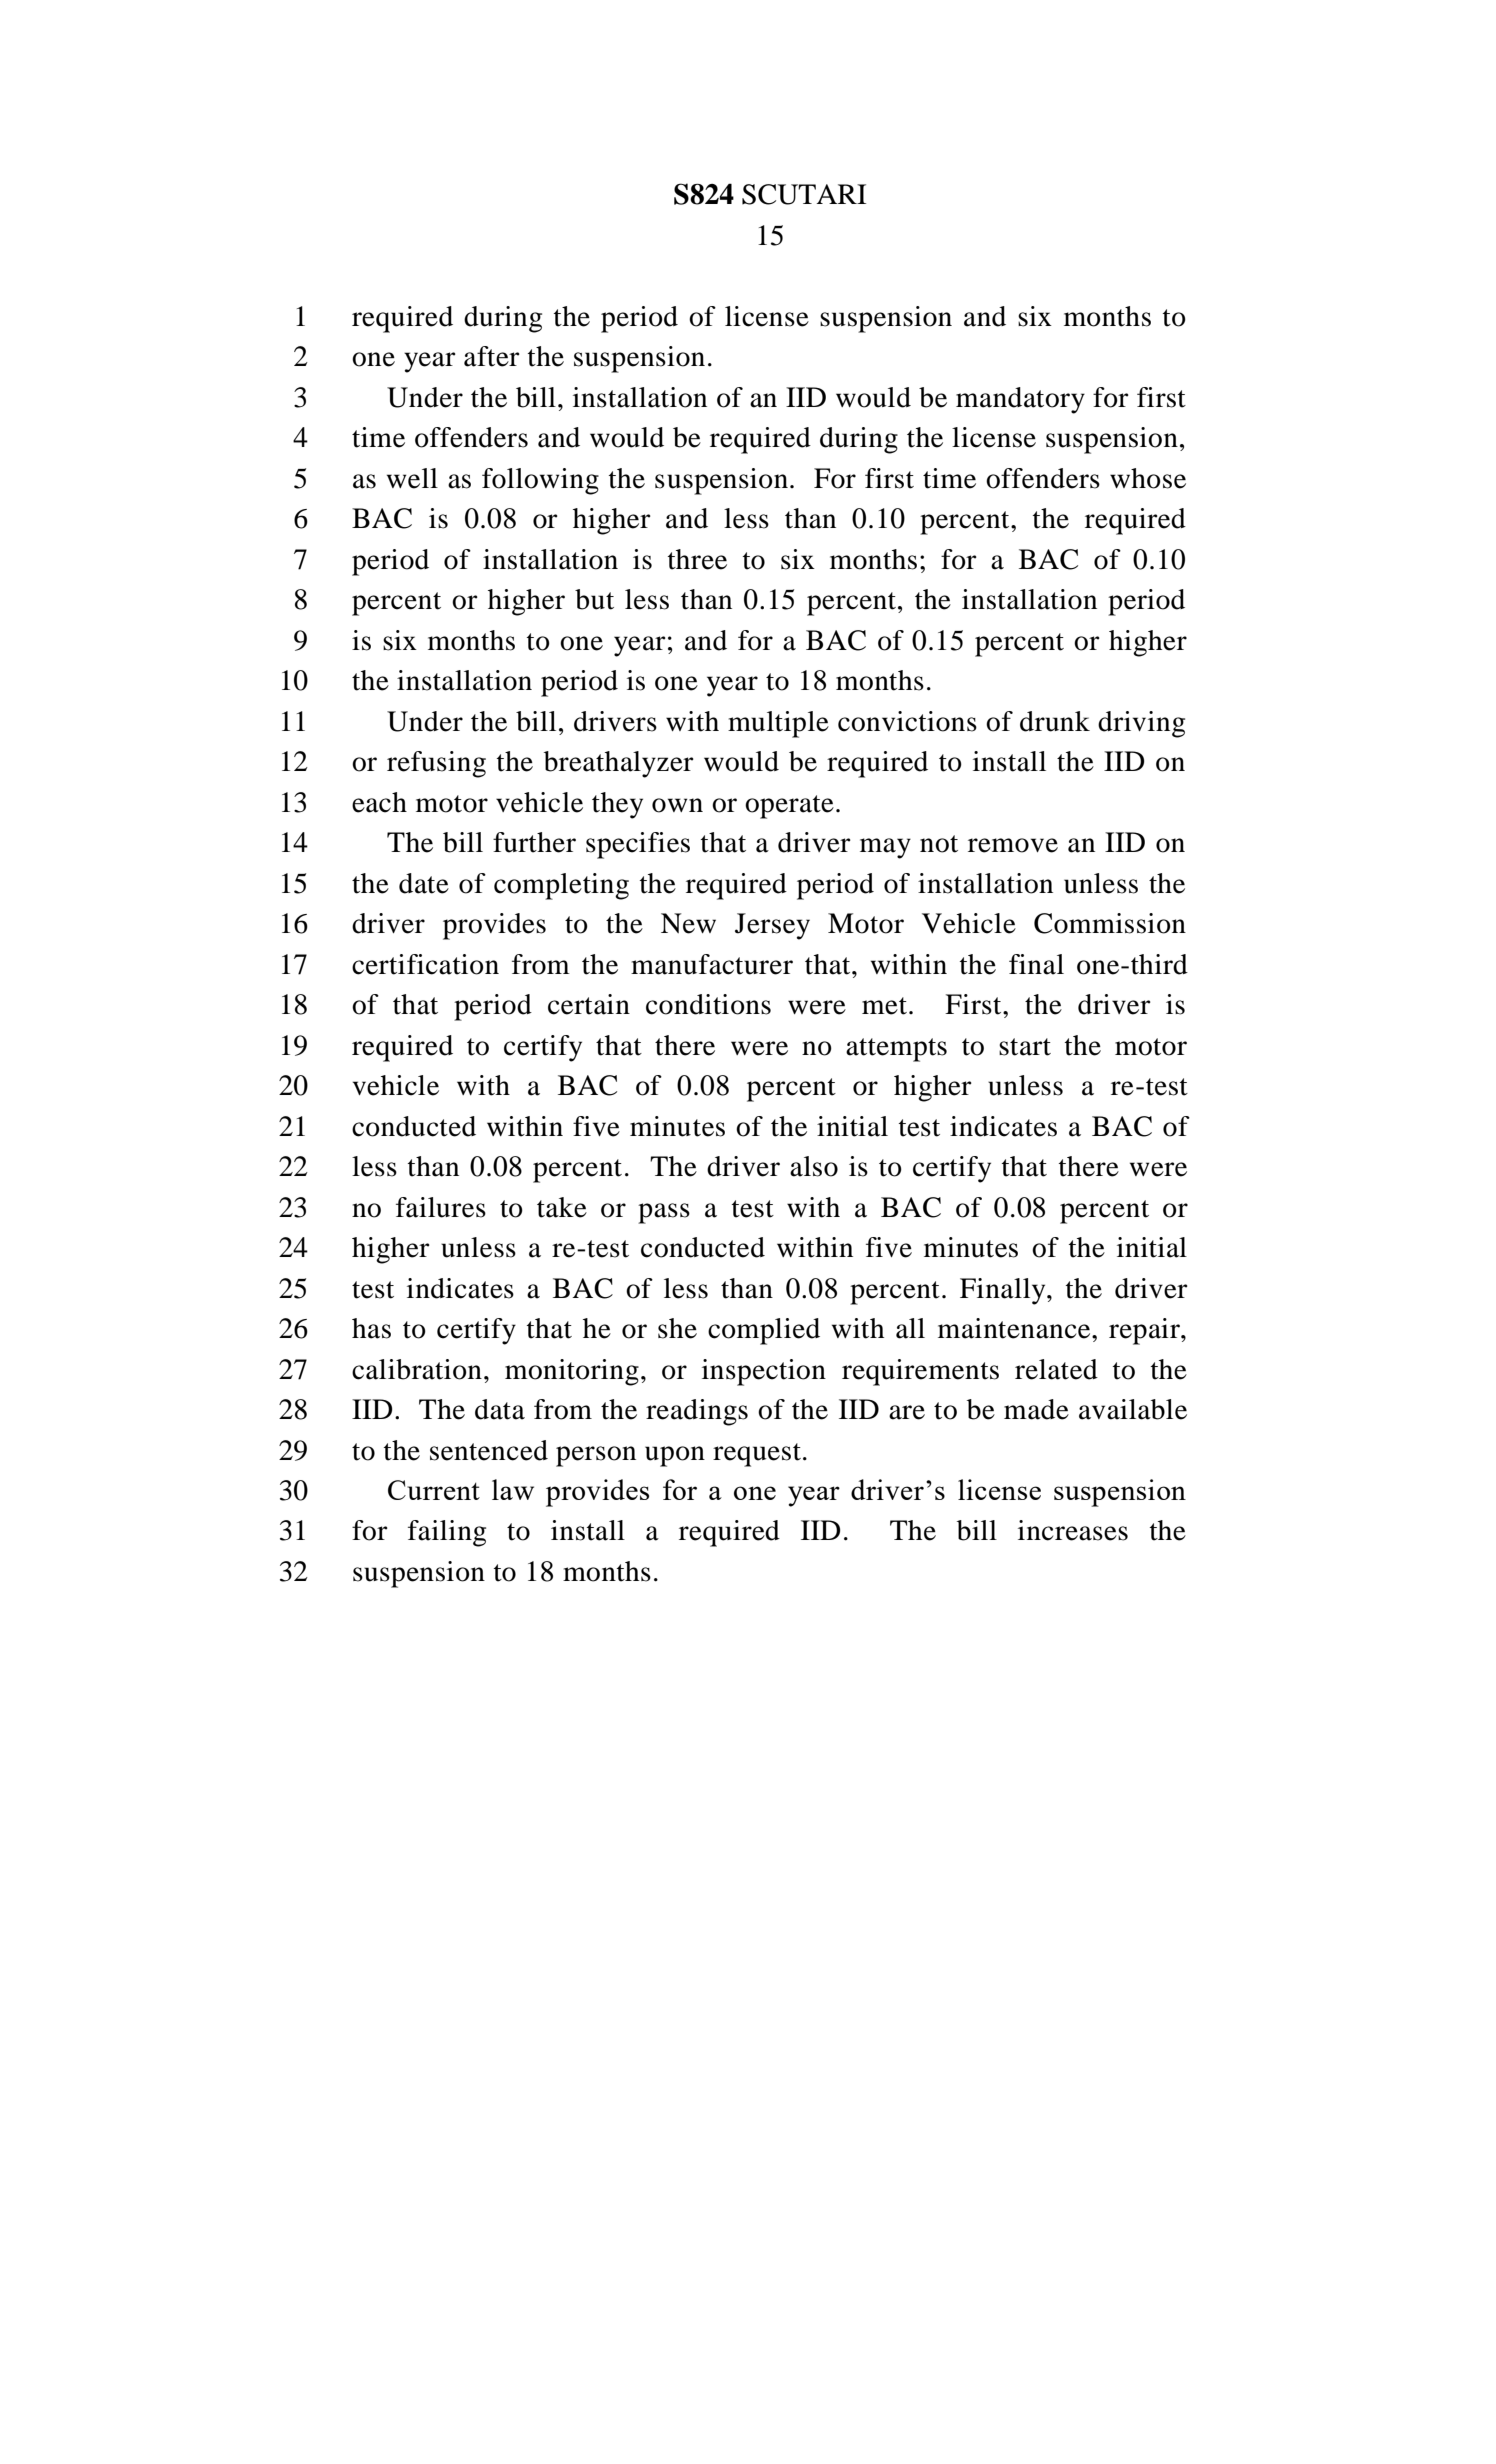 This screenshot has width=1496, height=2464. I want to click on maintenance, so click(1015, 1328).
